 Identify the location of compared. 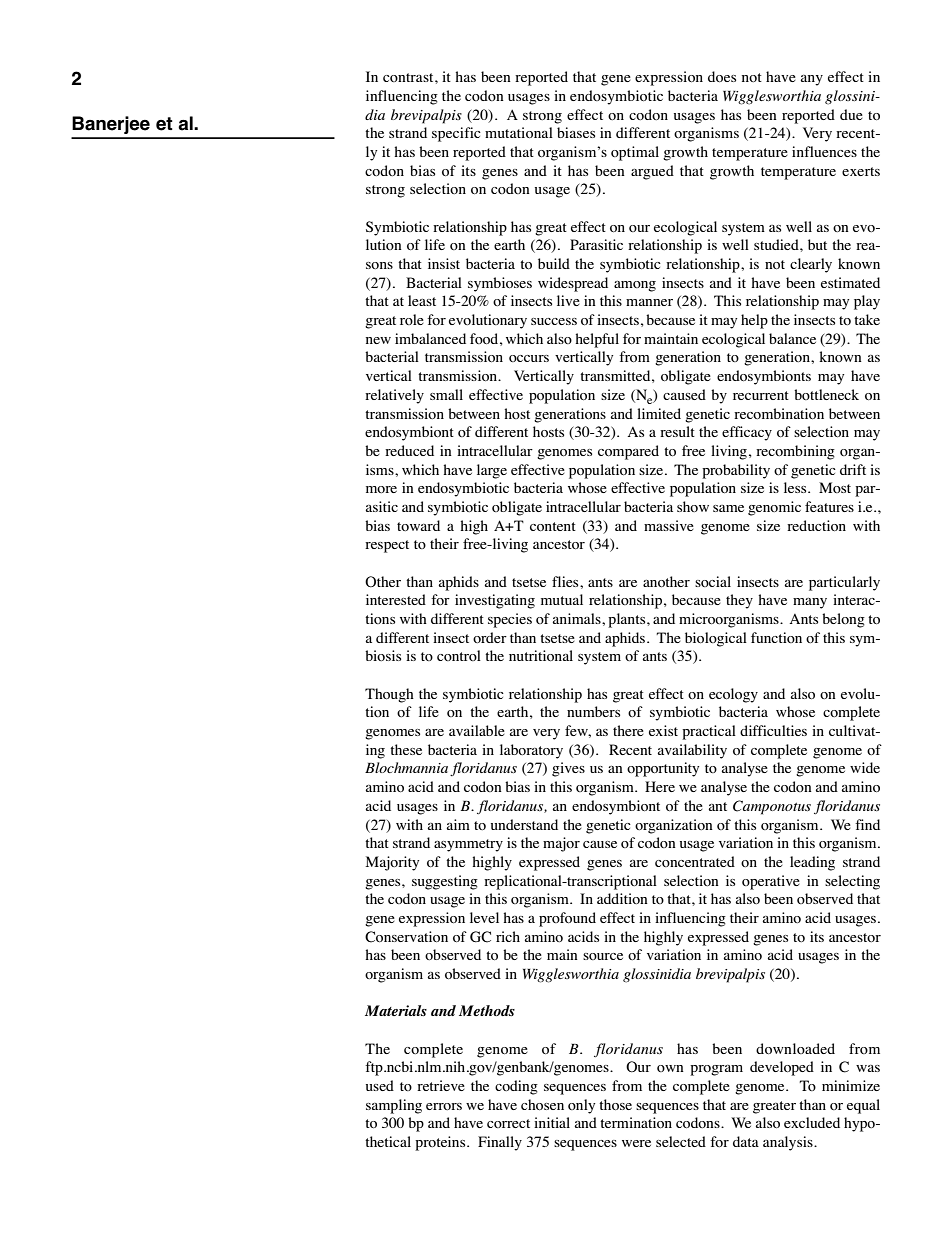
(628, 452).
